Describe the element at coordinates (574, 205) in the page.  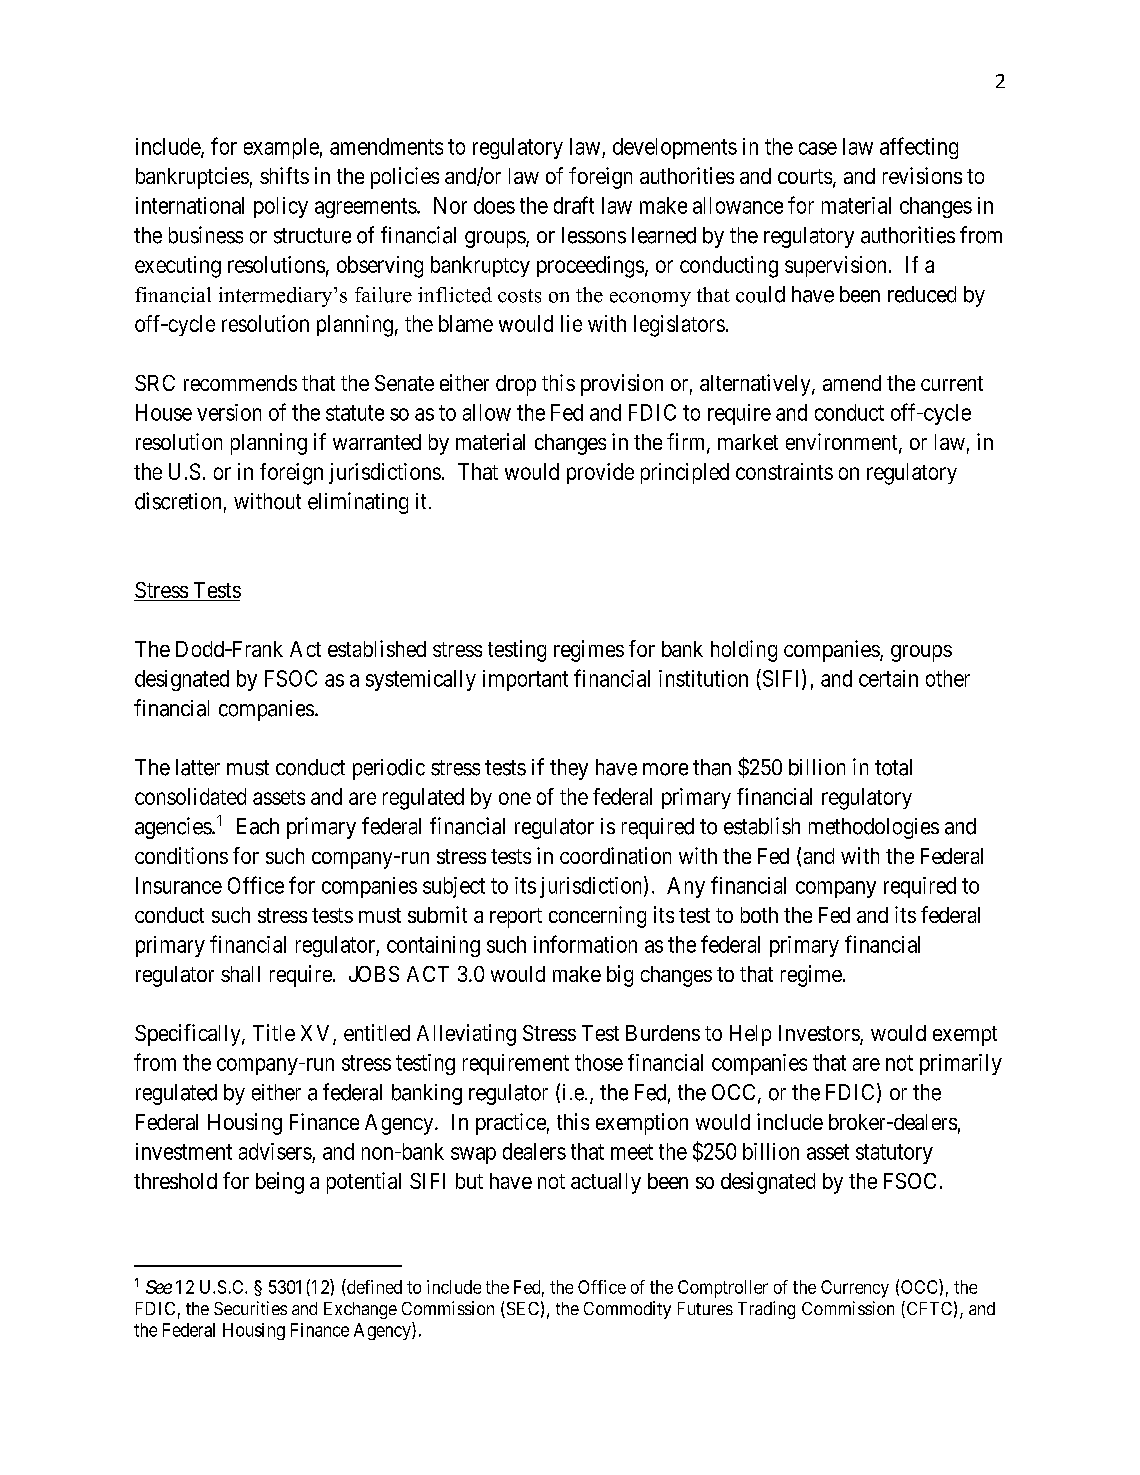
I see `draft` at that location.
